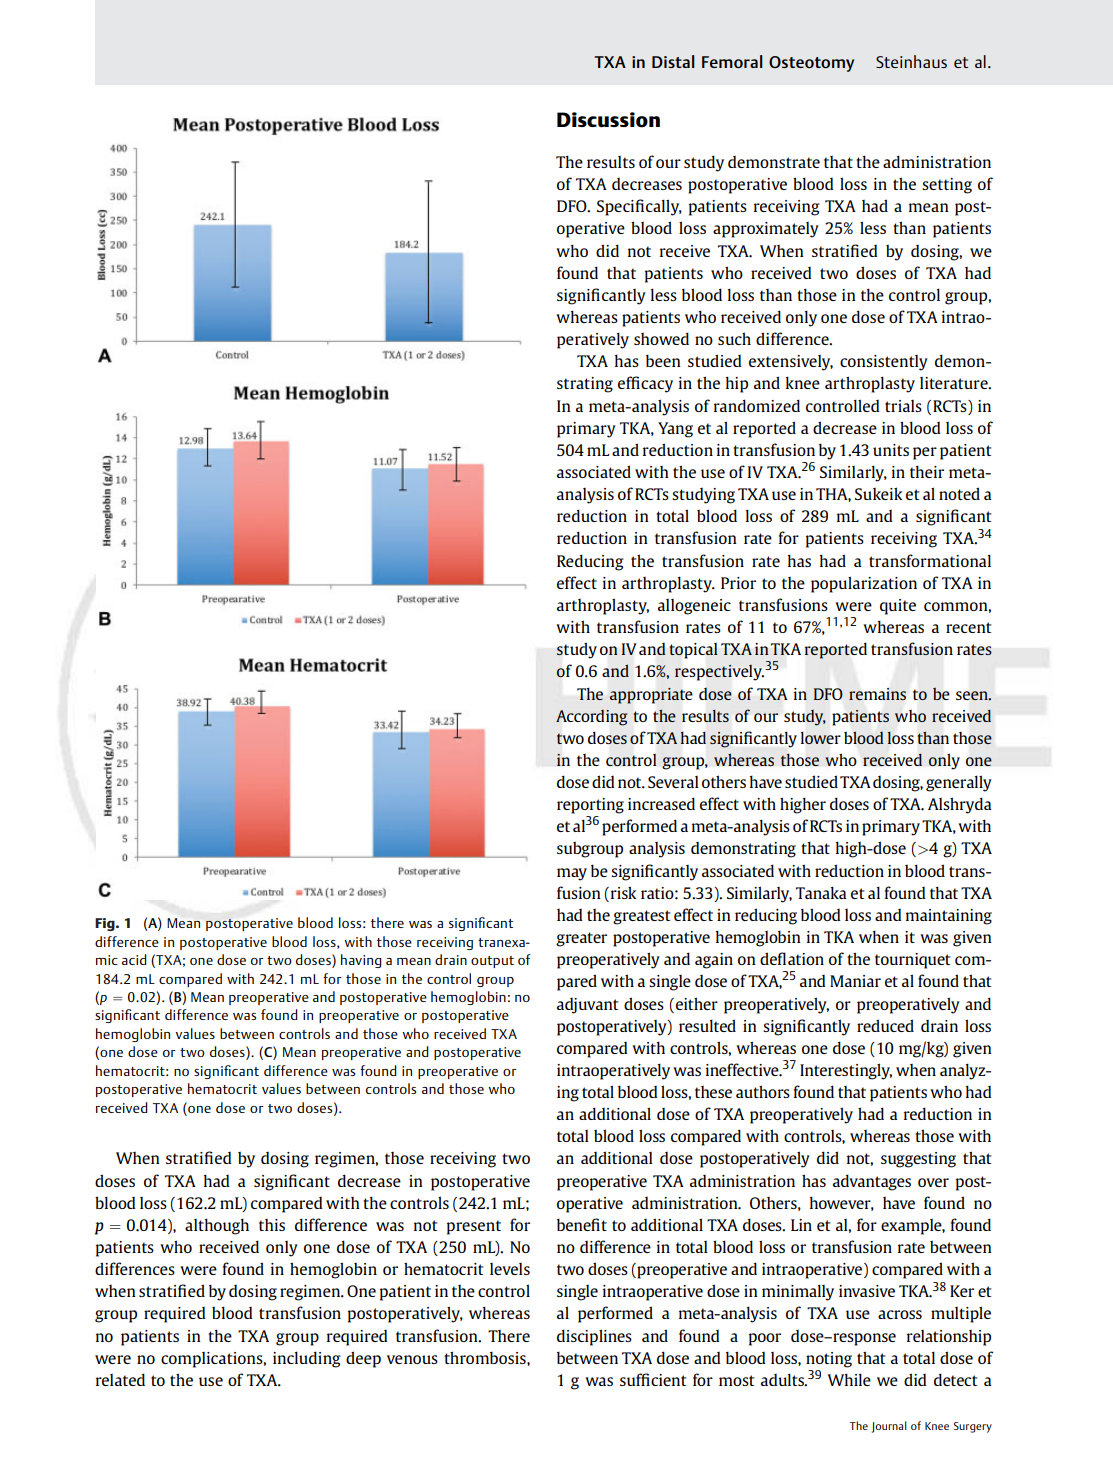 This page has height=1478, width=1113. What do you see at coordinates (821, 738) in the page?
I see `lower` at bounding box center [821, 738].
